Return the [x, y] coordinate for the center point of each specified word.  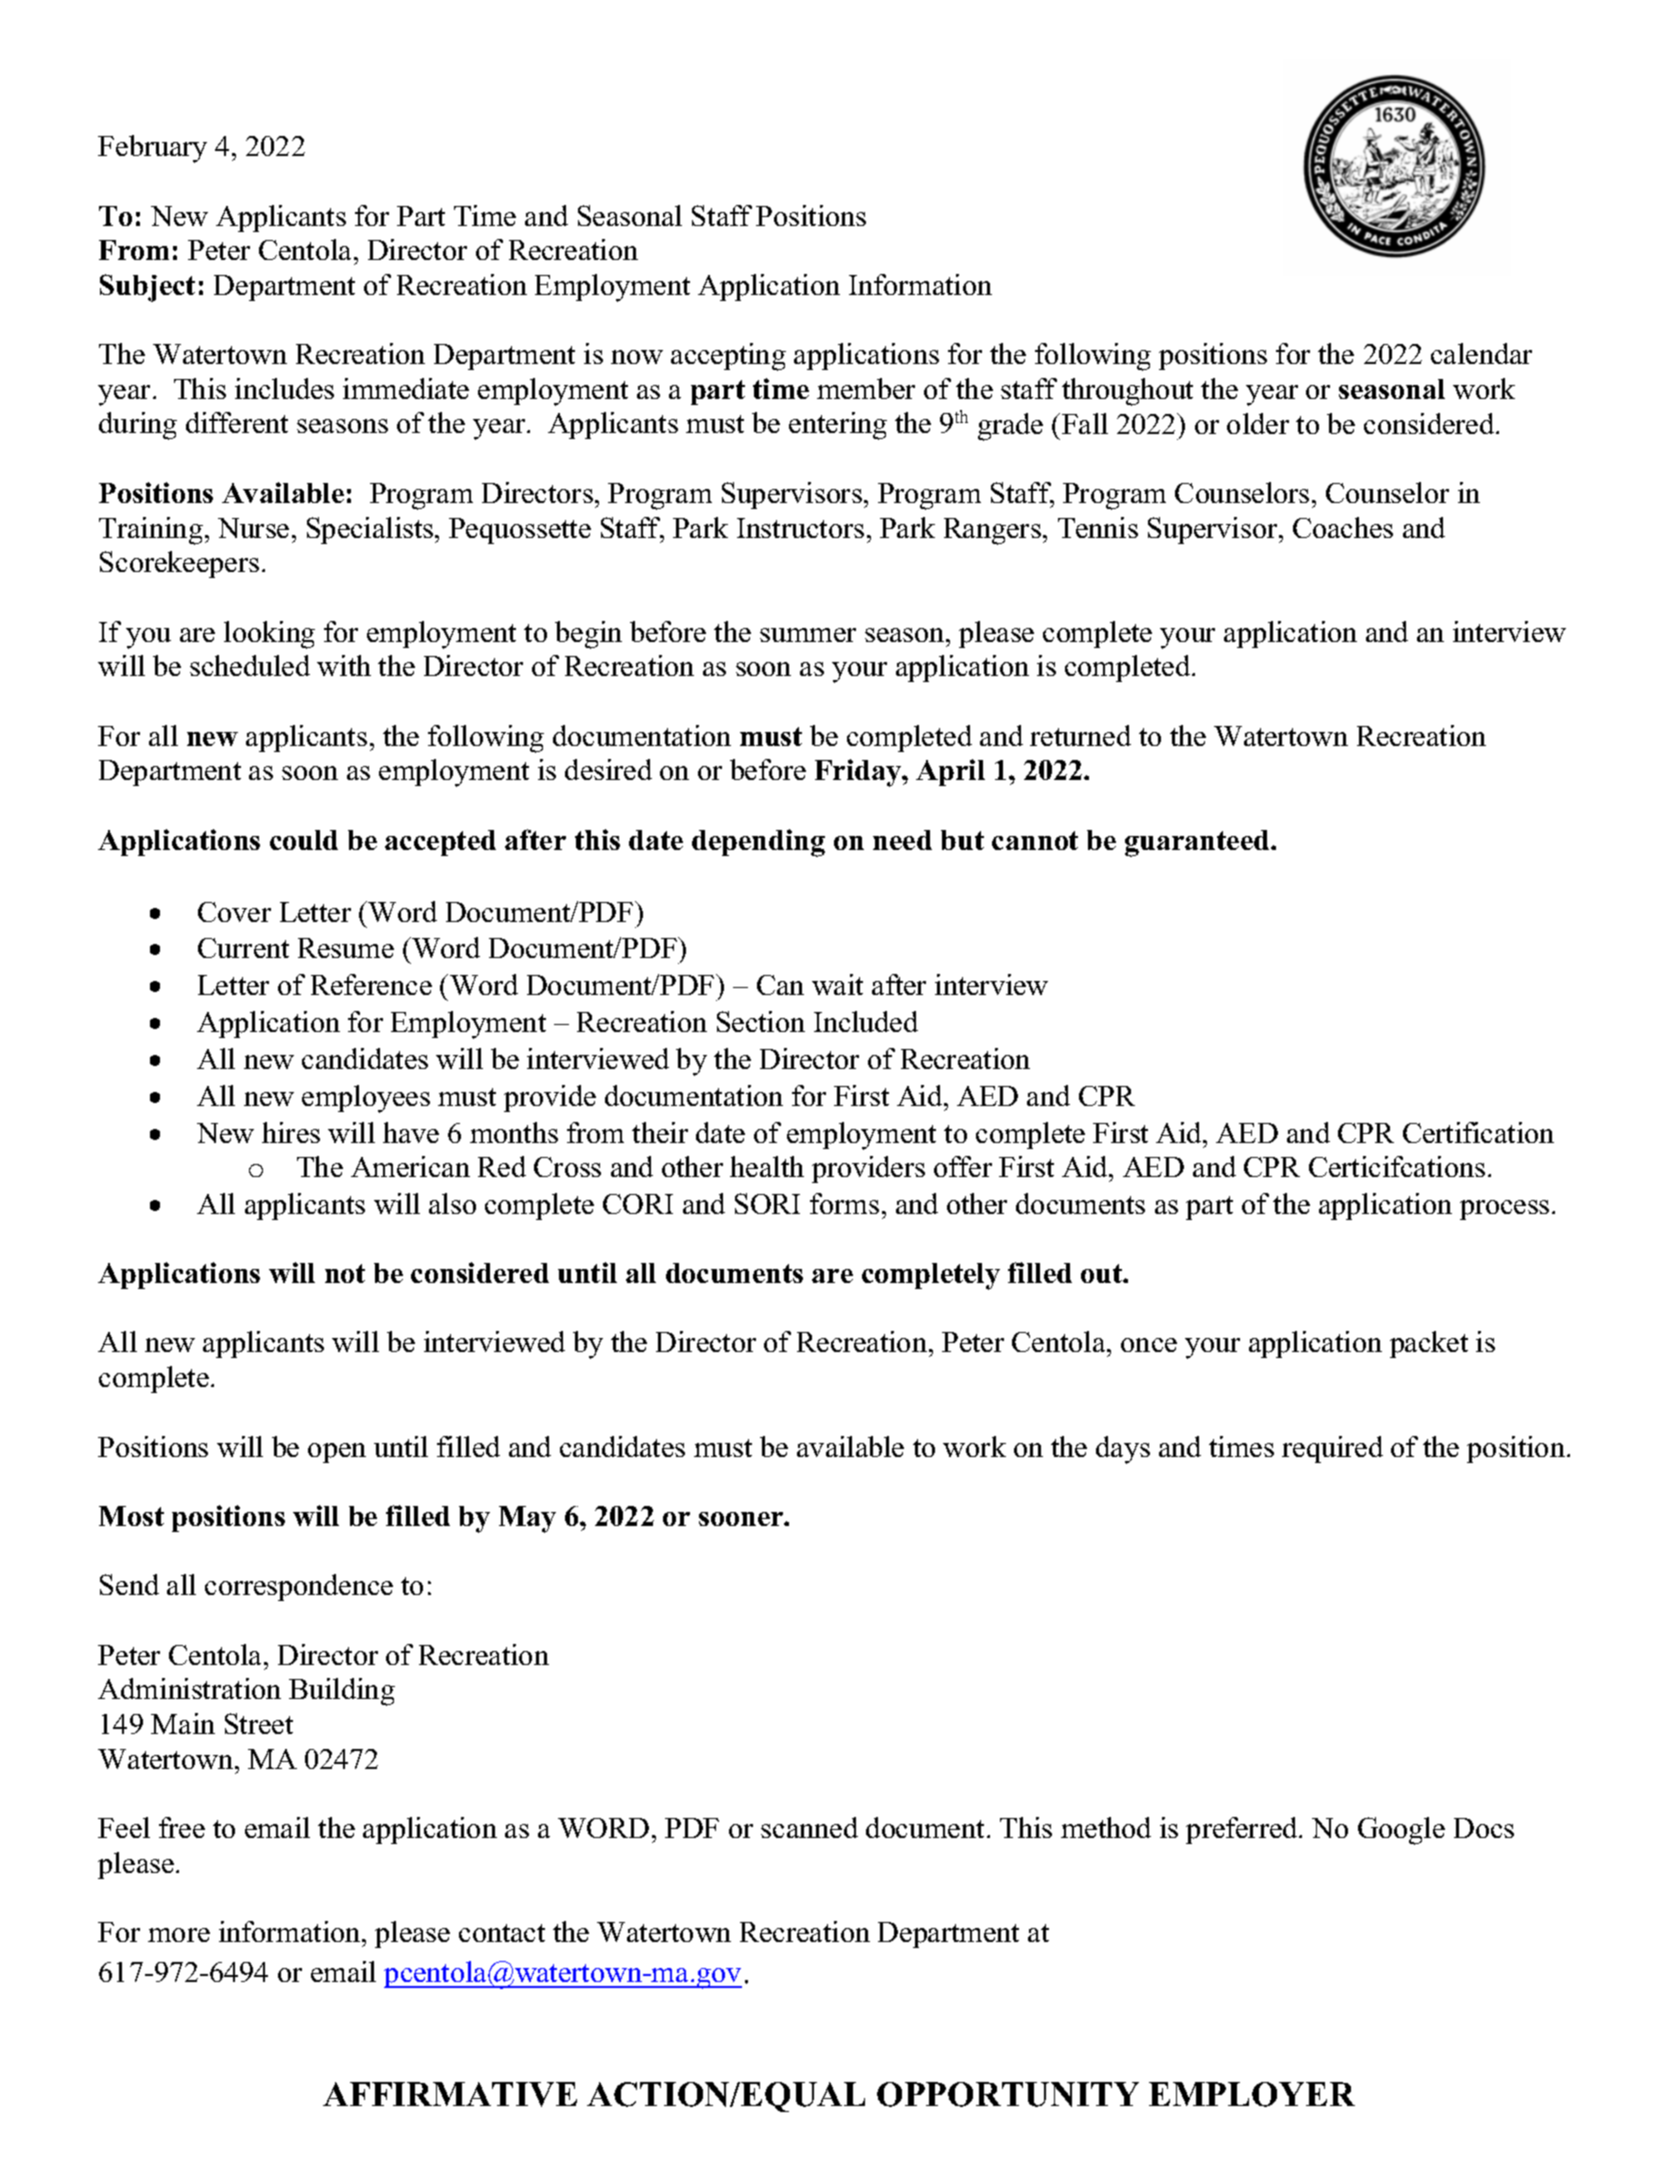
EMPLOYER [1252, 2094]
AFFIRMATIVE [450, 2094]
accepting [728, 357]
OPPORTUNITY [1008, 2094]
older [1258, 423]
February [152, 149]
